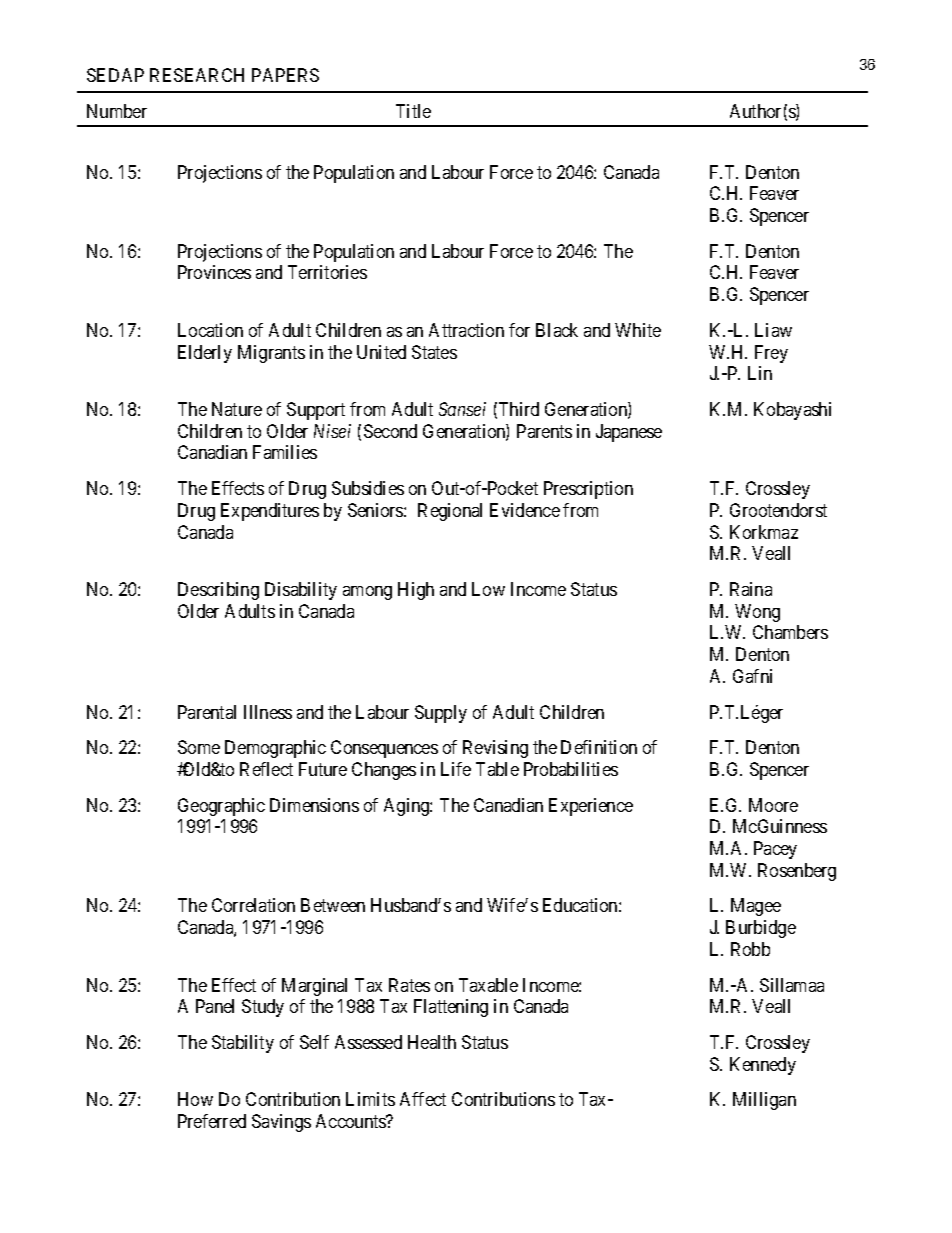  Describe the element at coordinates (218, 591) in the screenshot. I see `Describing` at that location.
